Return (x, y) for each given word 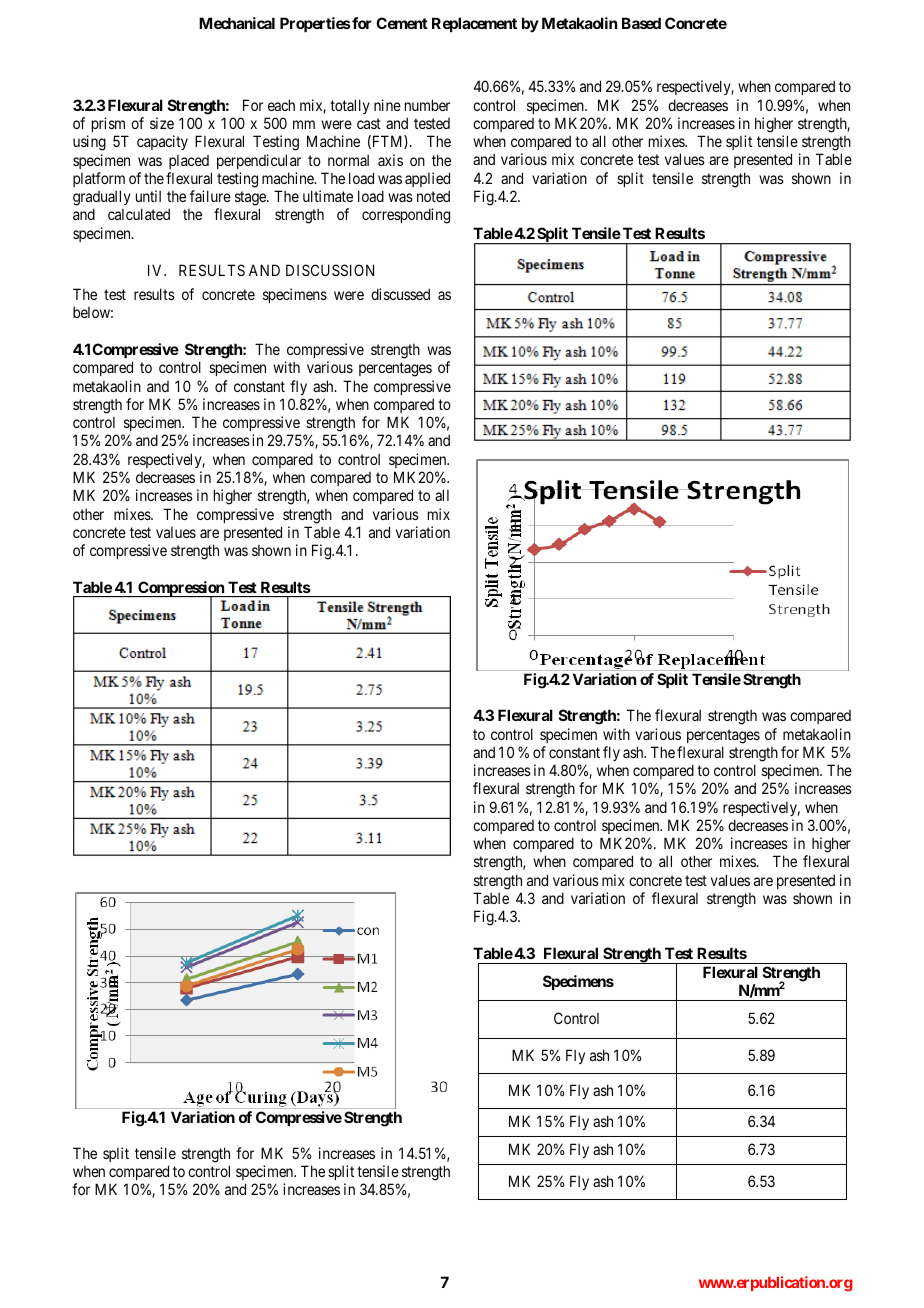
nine (387, 105)
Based (641, 23)
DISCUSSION (330, 270)
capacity (162, 142)
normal (348, 160)
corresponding (406, 216)
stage (251, 200)
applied (427, 179)
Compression (181, 590)
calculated (139, 214)
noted (433, 196)
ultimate (328, 196)
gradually (102, 199)
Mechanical (237, 23)
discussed (400, 294)
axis (390, 160)
